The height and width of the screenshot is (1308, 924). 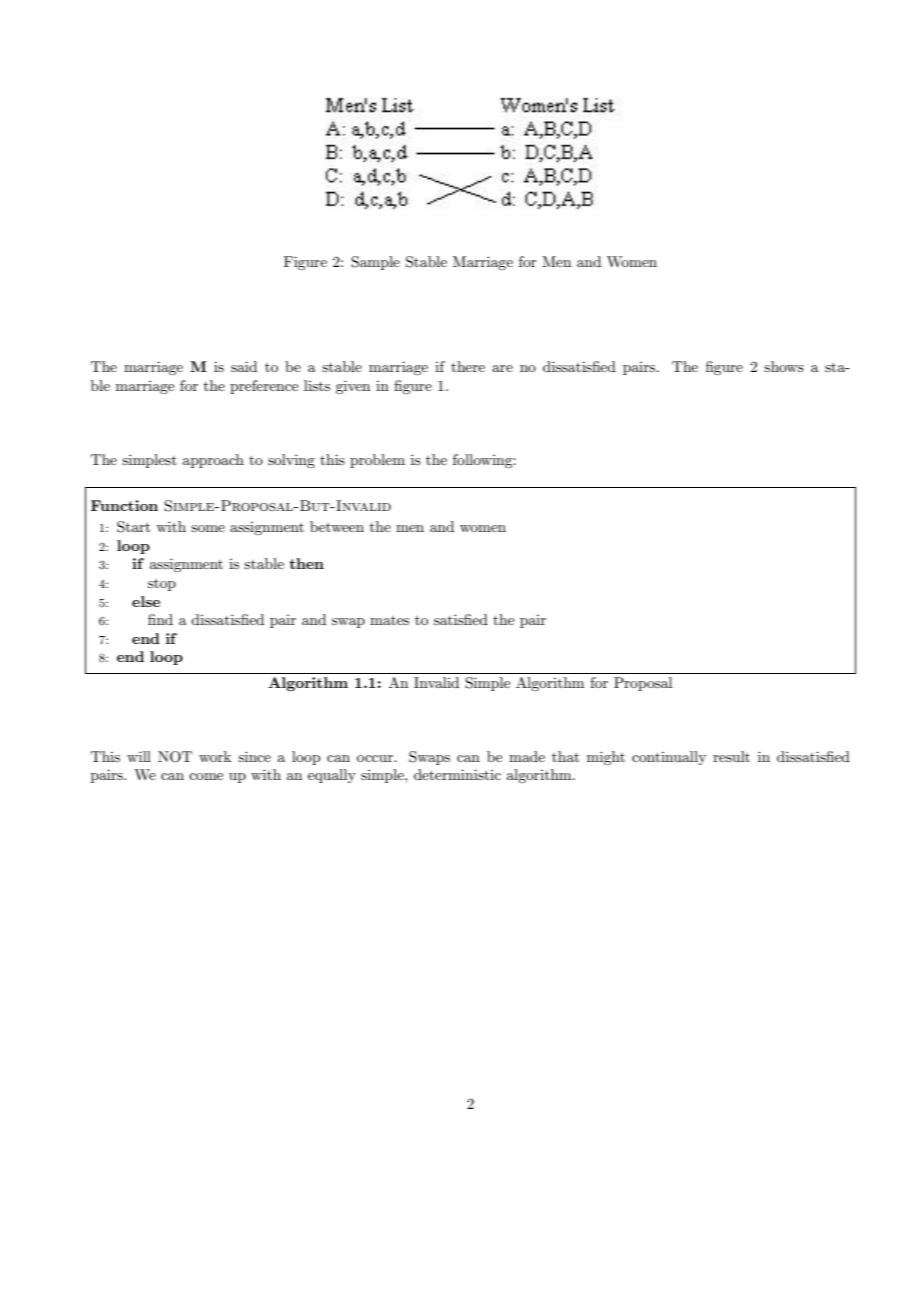 I want to click on shows, so click(x=784, y=366).
